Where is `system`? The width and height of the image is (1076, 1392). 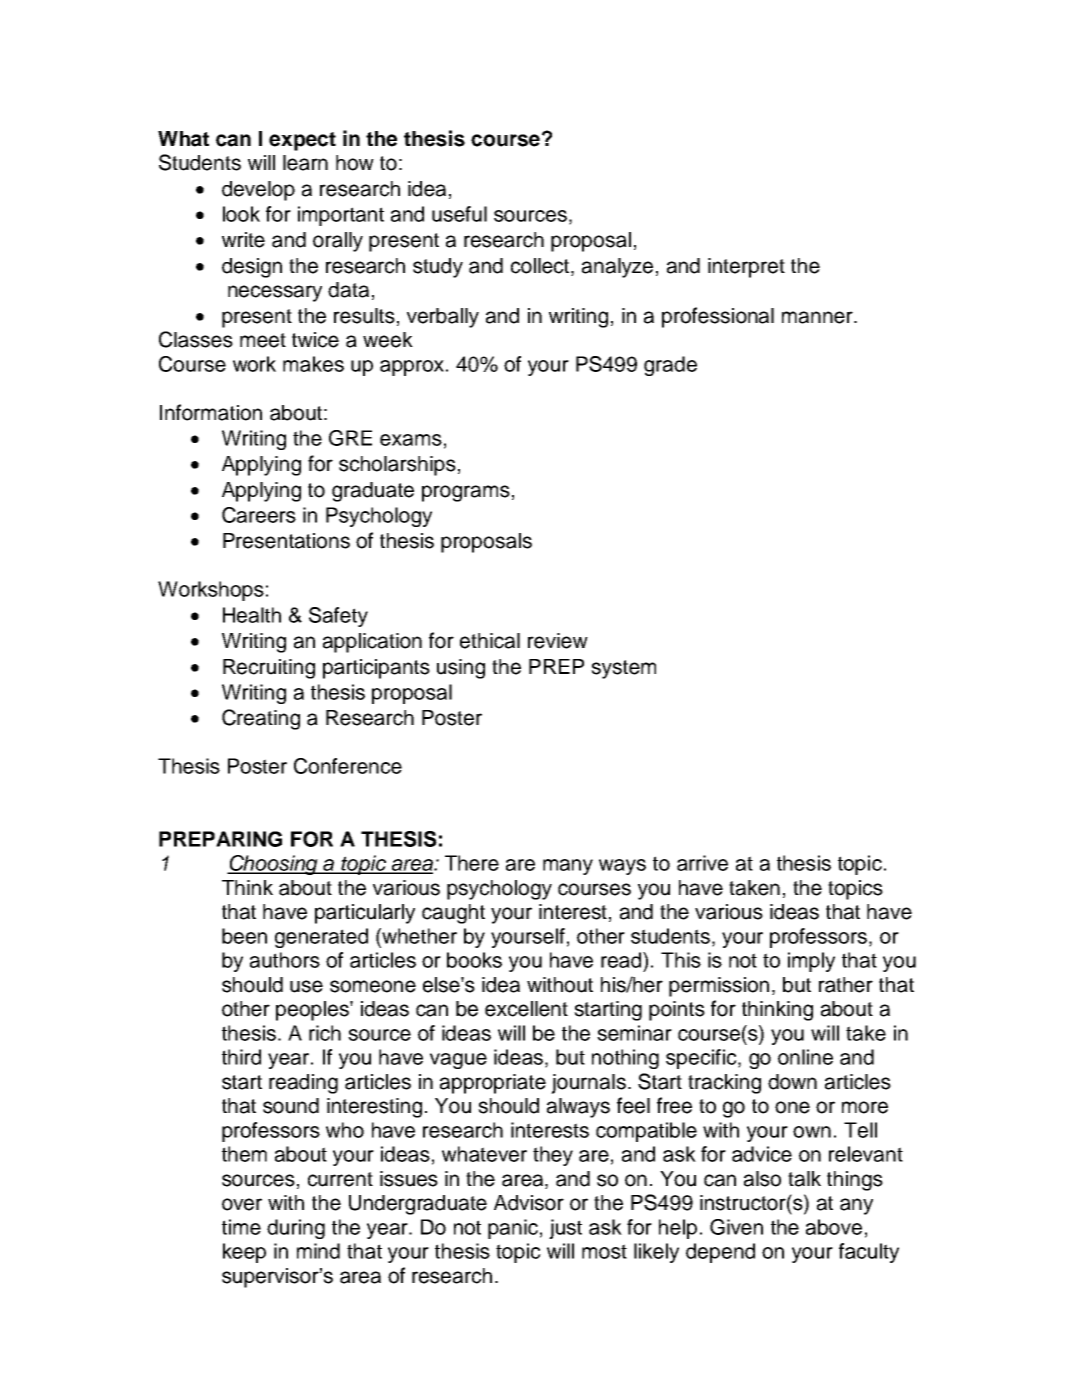 system is located at coordinates (623, 669).
